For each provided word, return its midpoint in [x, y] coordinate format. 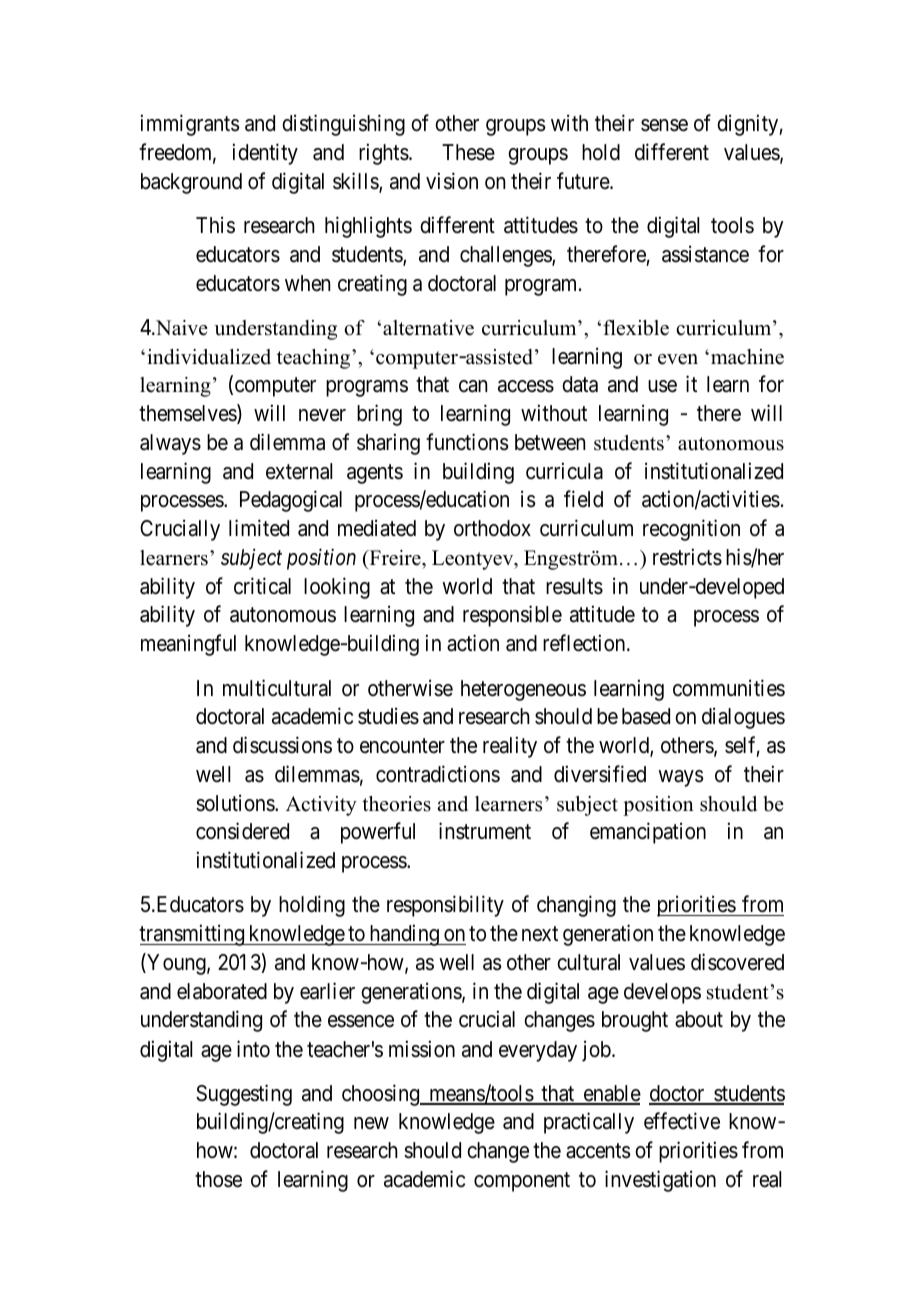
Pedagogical [291, 501]
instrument [485, 831]
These [468, 152]
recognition [691, 530]
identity [265, 154]
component [522, 1182]
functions [467, 442]
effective [682, 1121]
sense [664, 125]
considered [242, 831]
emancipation [648, 833]
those [218, 1179]
